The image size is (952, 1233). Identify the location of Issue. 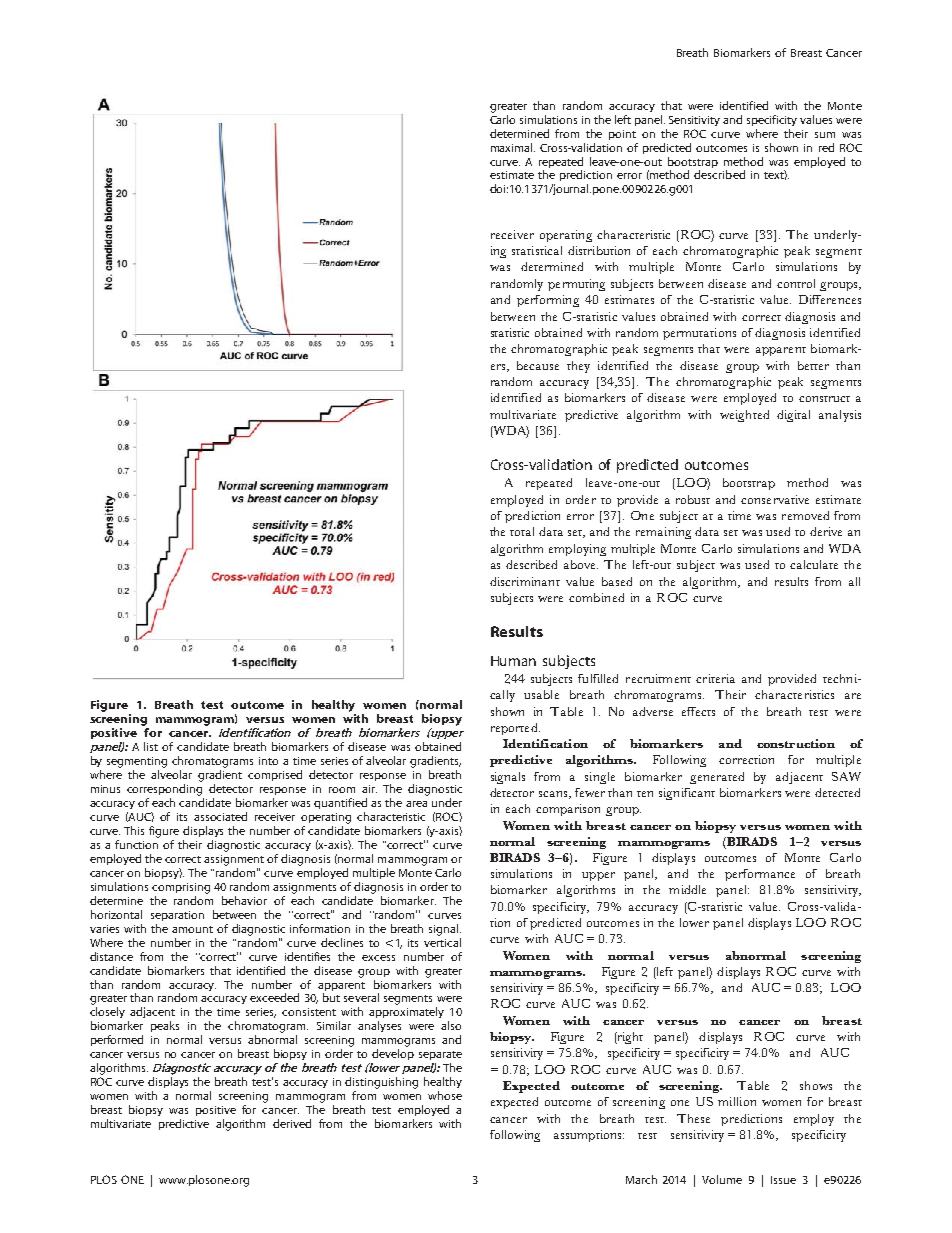
(783, 1180).
